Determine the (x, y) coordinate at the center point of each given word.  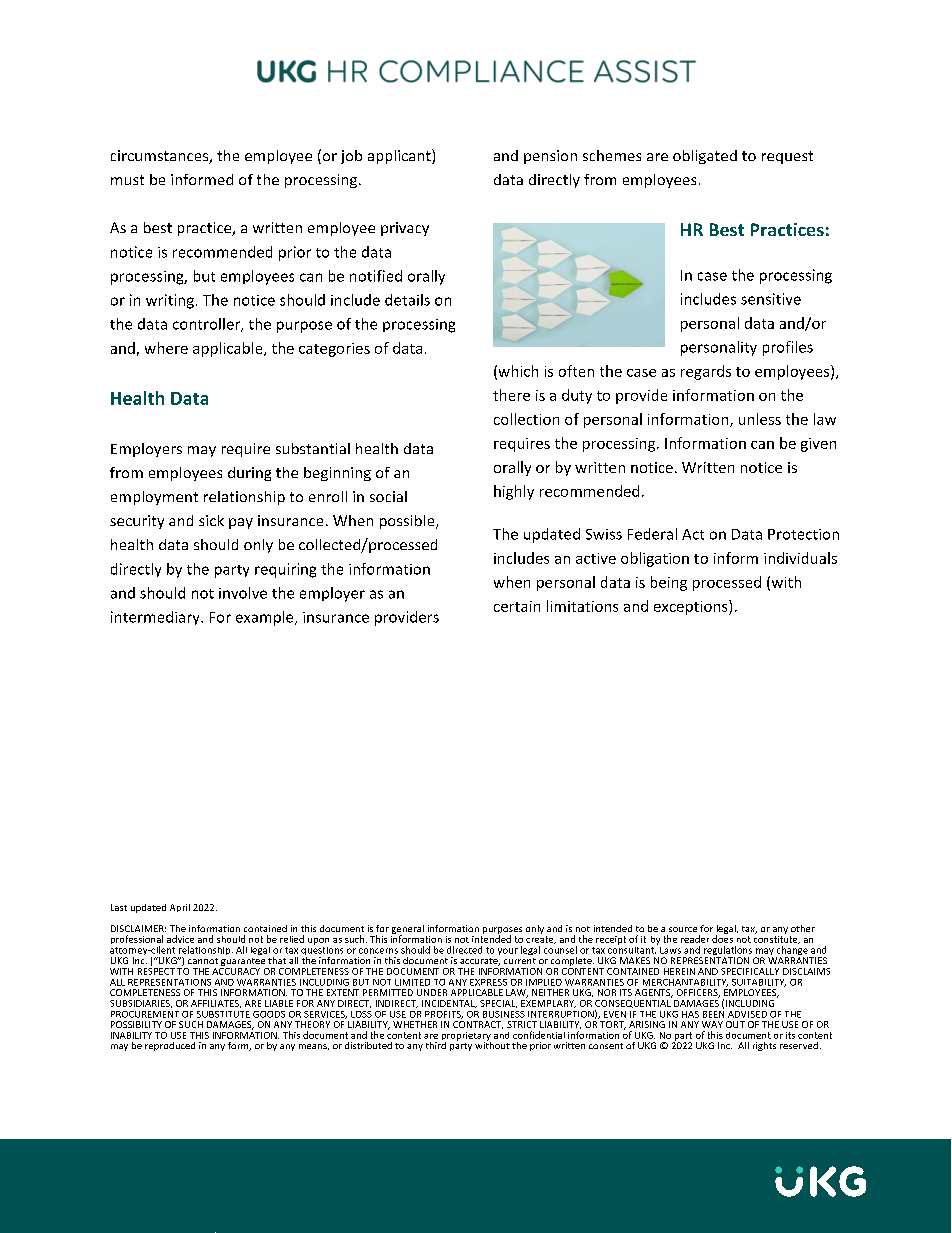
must (127, 180)
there (511, 395)
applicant (400, 156)
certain (517, 606)
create (541, 940)
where (166, 348)
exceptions (692, 607)
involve (243, 593)
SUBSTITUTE (223, 1014)
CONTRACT (478, 1025)
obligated (705, 157)
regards (706, 372)
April (180, 908)
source (683, 929)
